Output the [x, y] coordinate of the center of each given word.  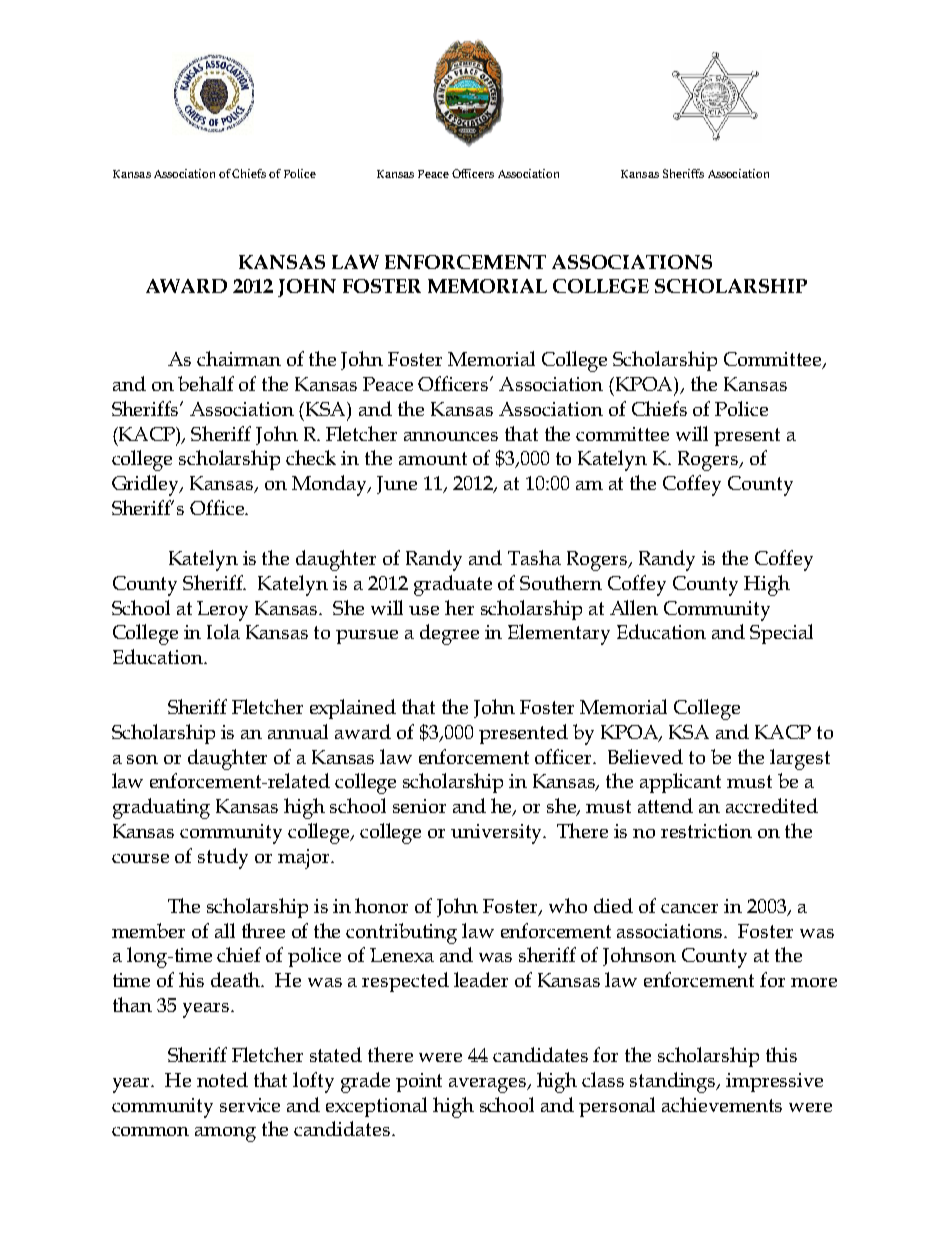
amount [433, 458]
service [250, 1105]
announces [451, 436]
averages [489, 1085]
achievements [722, 1104]
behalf [206, 383]
